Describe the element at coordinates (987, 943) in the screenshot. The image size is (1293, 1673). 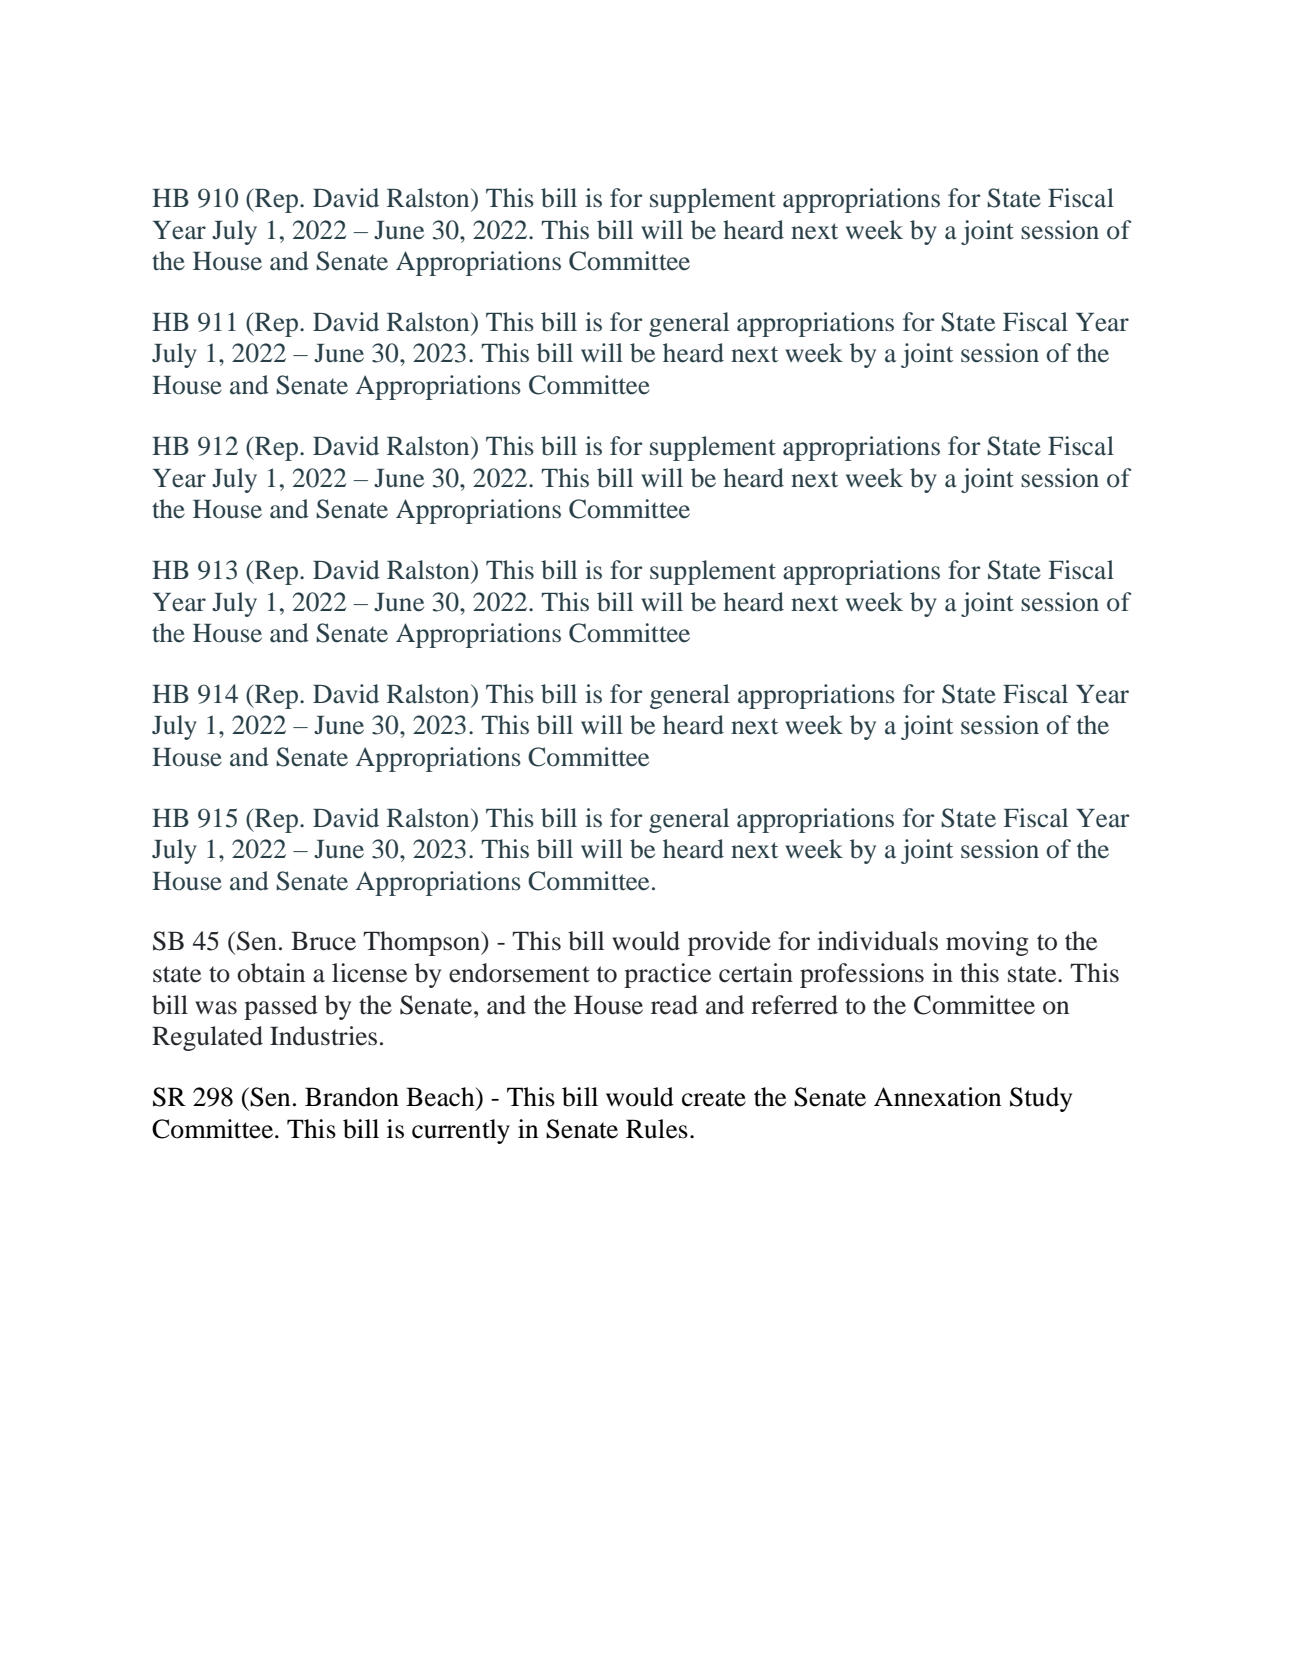
I see `moving` at that location.
